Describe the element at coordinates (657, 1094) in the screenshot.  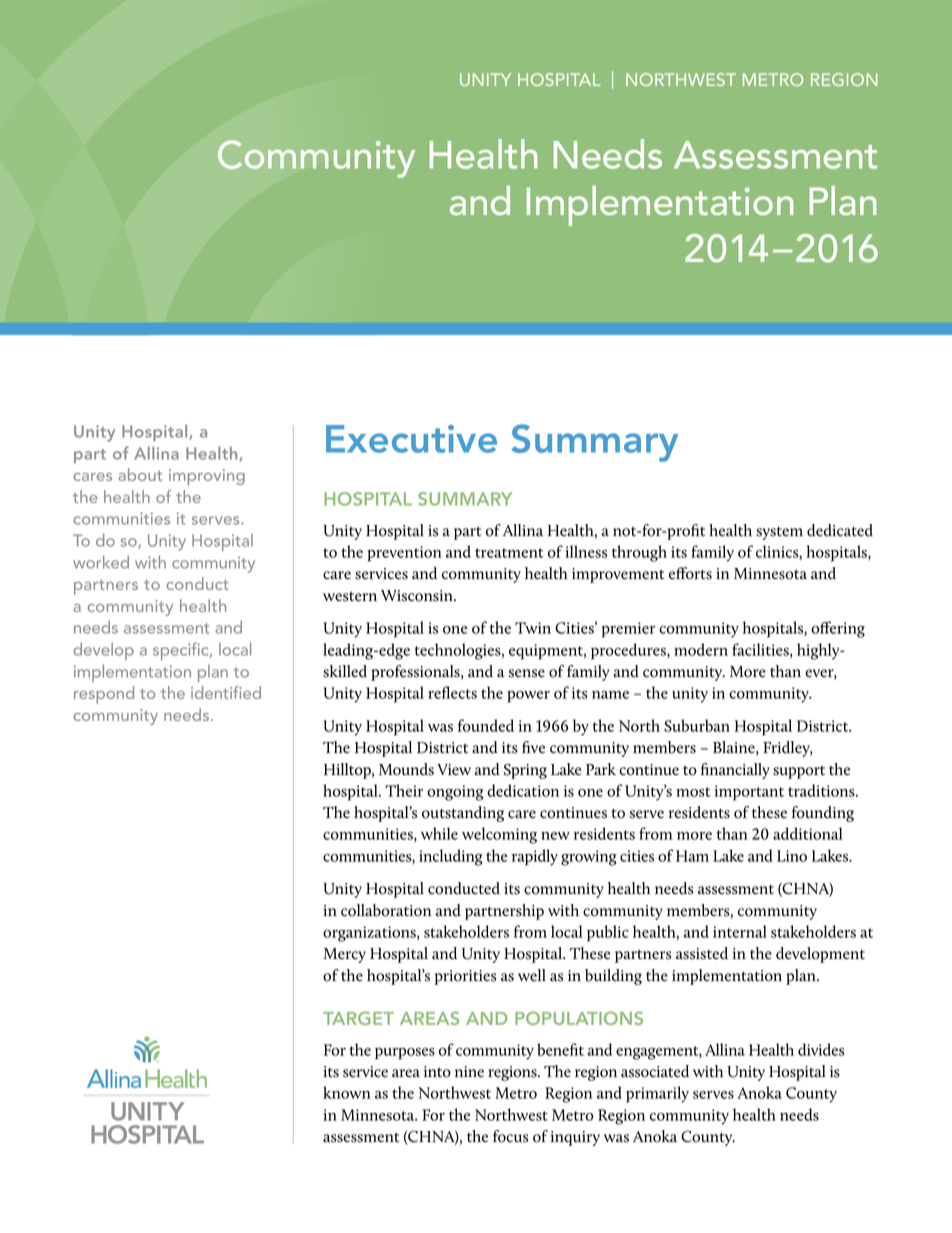
I see `primarily` at that location.
